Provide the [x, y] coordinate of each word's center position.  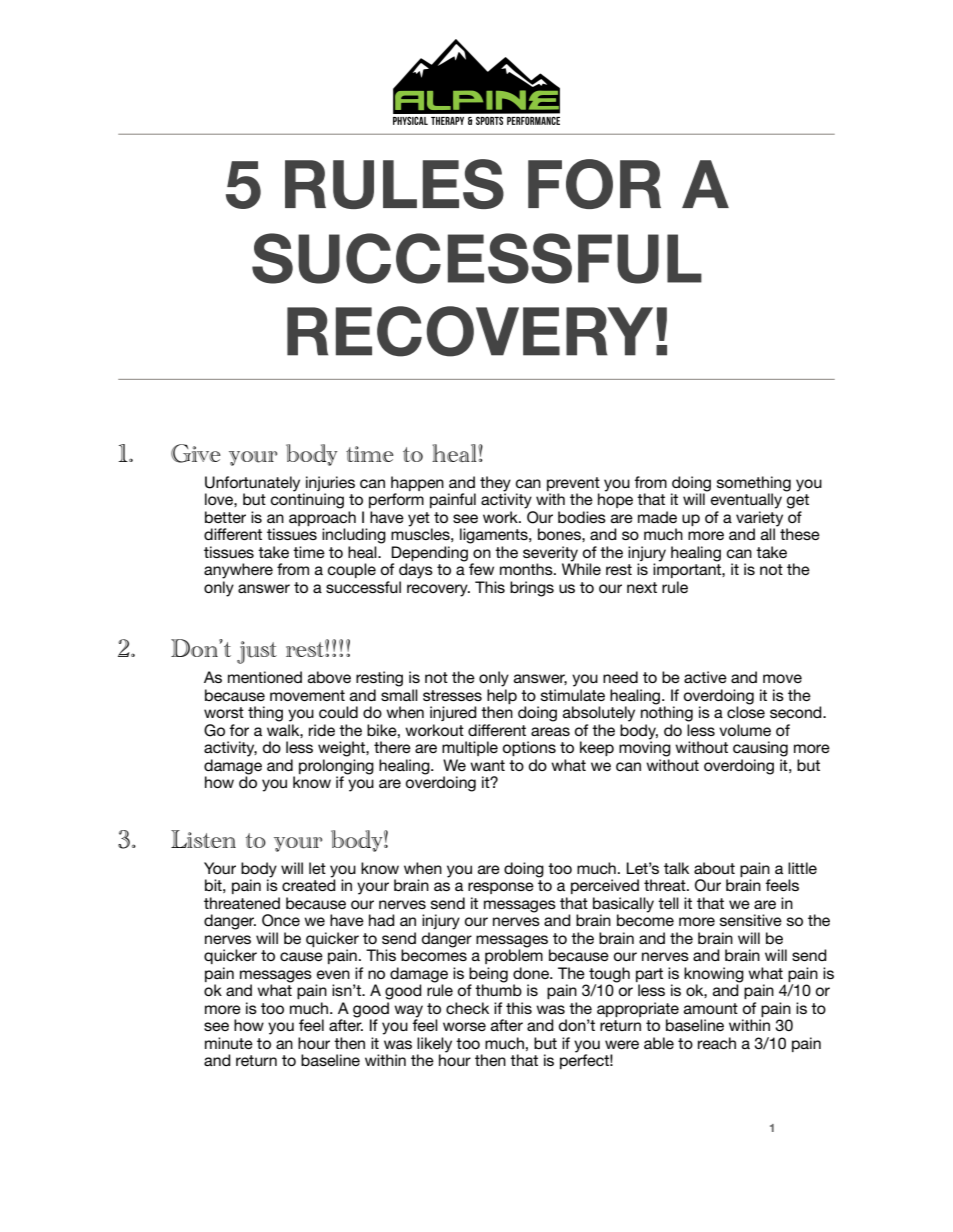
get [798, 501]
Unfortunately [252, 485]
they [495, 485]
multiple [470, 748]
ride [322, 730]
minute [229, 1043]
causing [760, 749]
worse [464, 1026]
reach [717, 1043]
